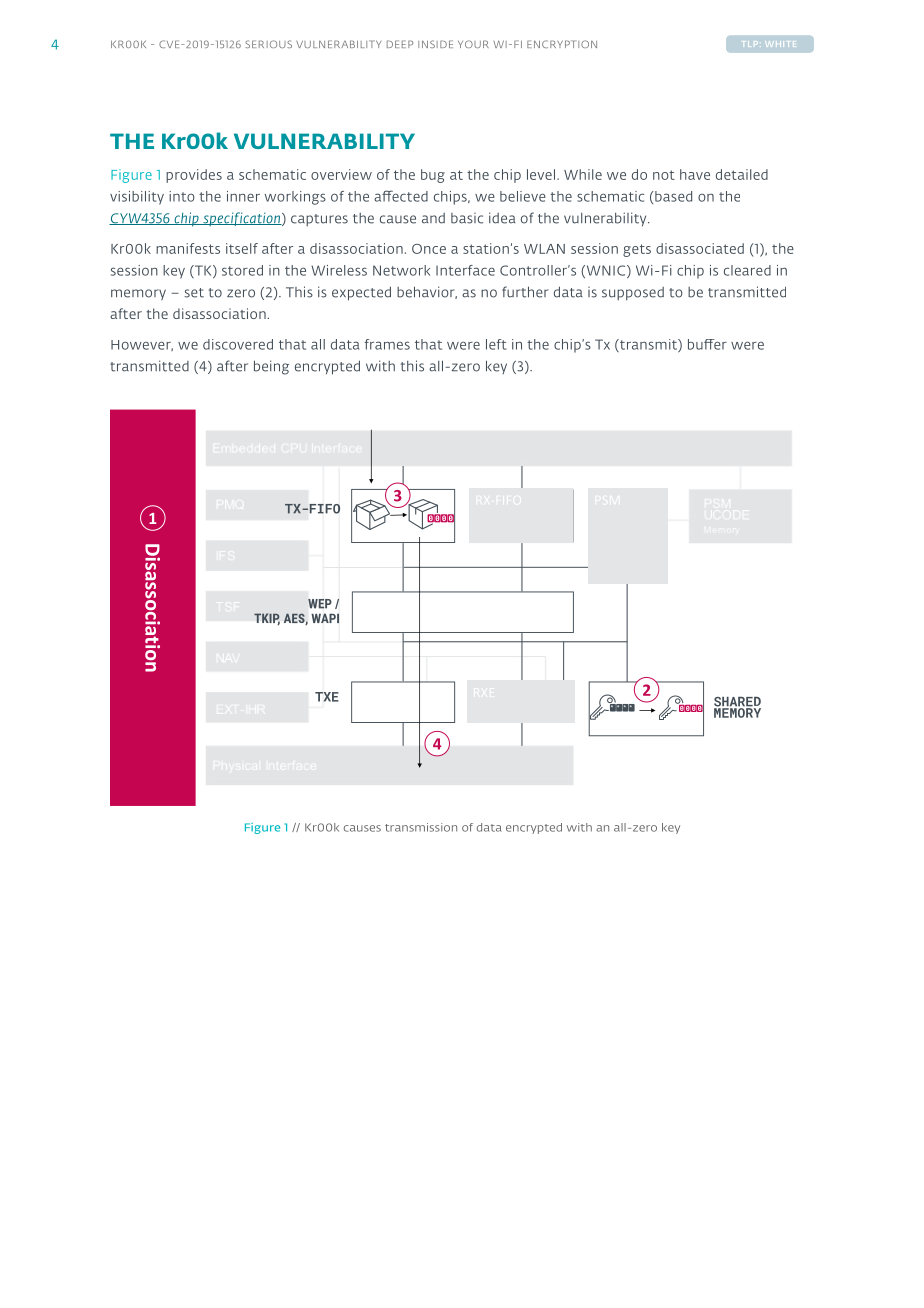 Image resolution: width=924 pixels, height=1308 pixels. I want to click on discovered, so click(238, 344).
